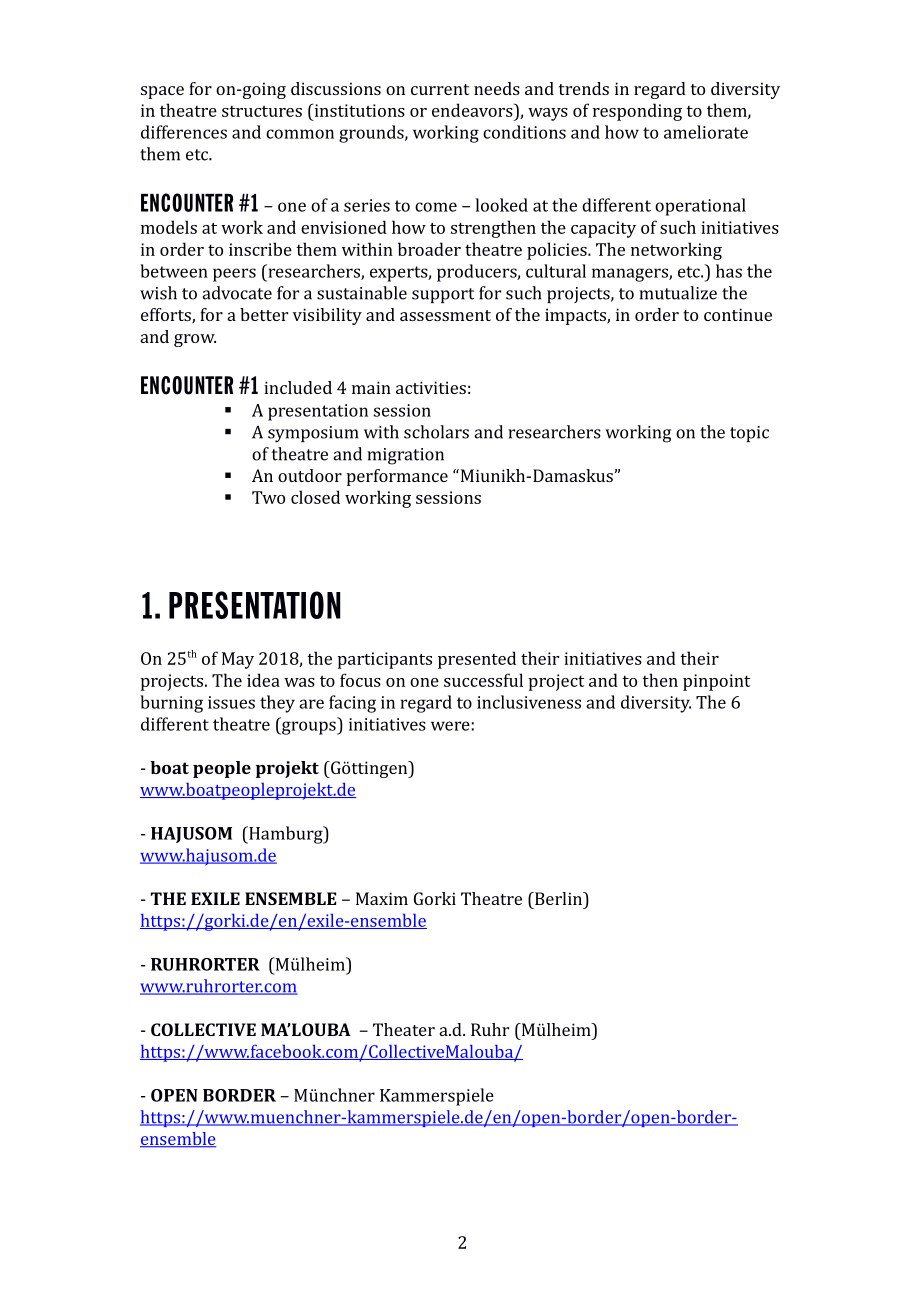 The width and height of the document is (924, 1308). What do you see at coordinates (451, 726) in the document?
I see `were` at bounding box center [451, 726].
